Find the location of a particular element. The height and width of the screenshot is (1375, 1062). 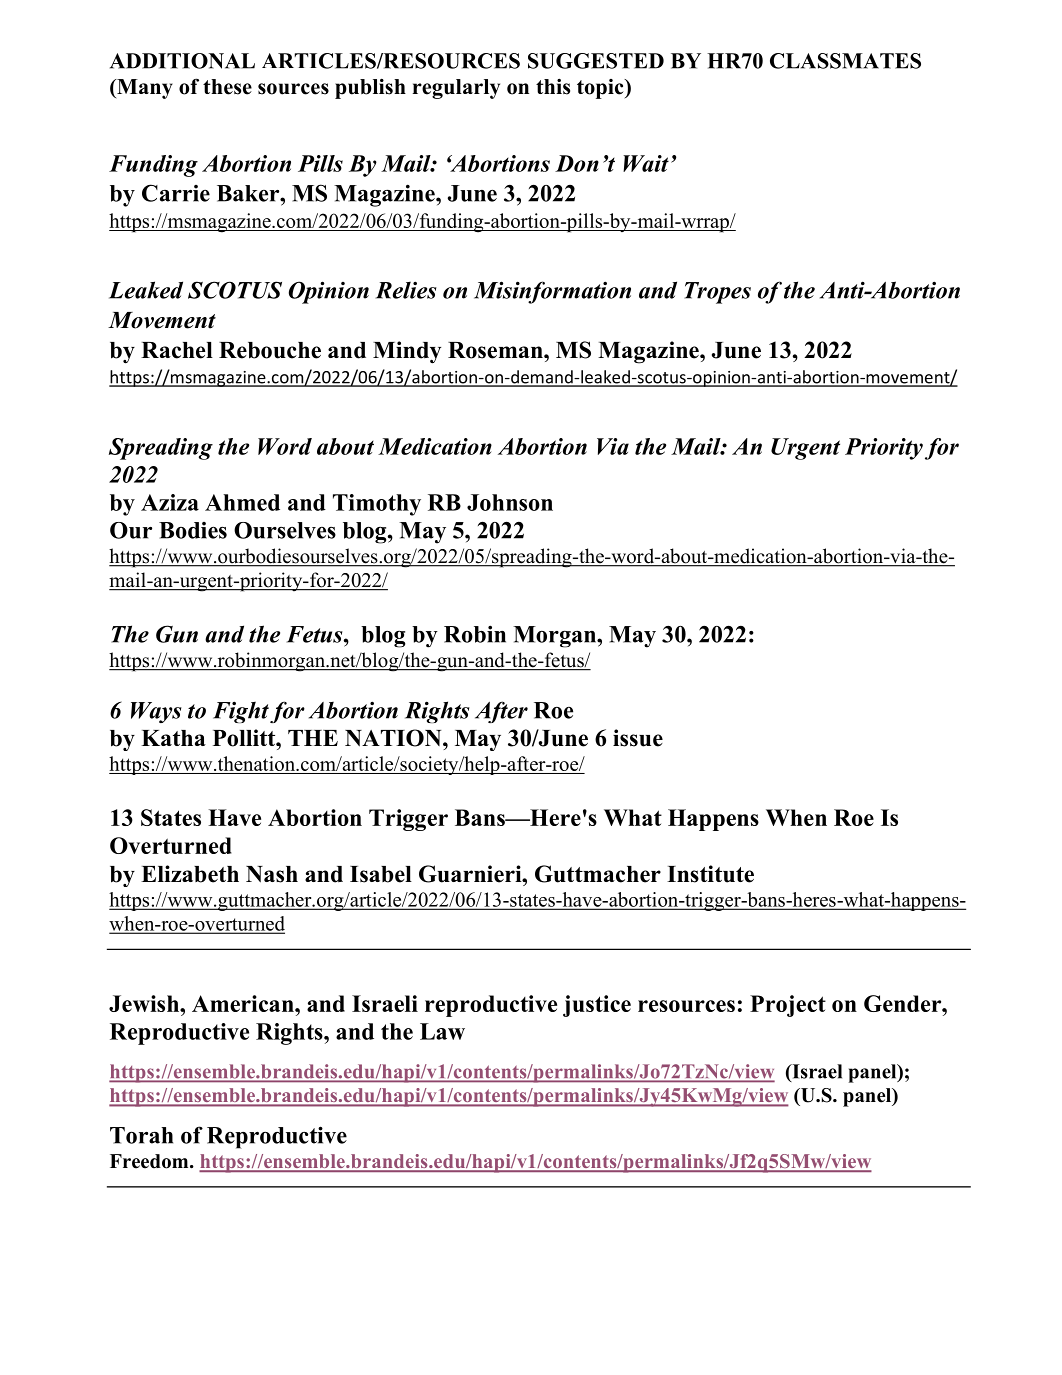

these is located at coordinates (227, 87).
